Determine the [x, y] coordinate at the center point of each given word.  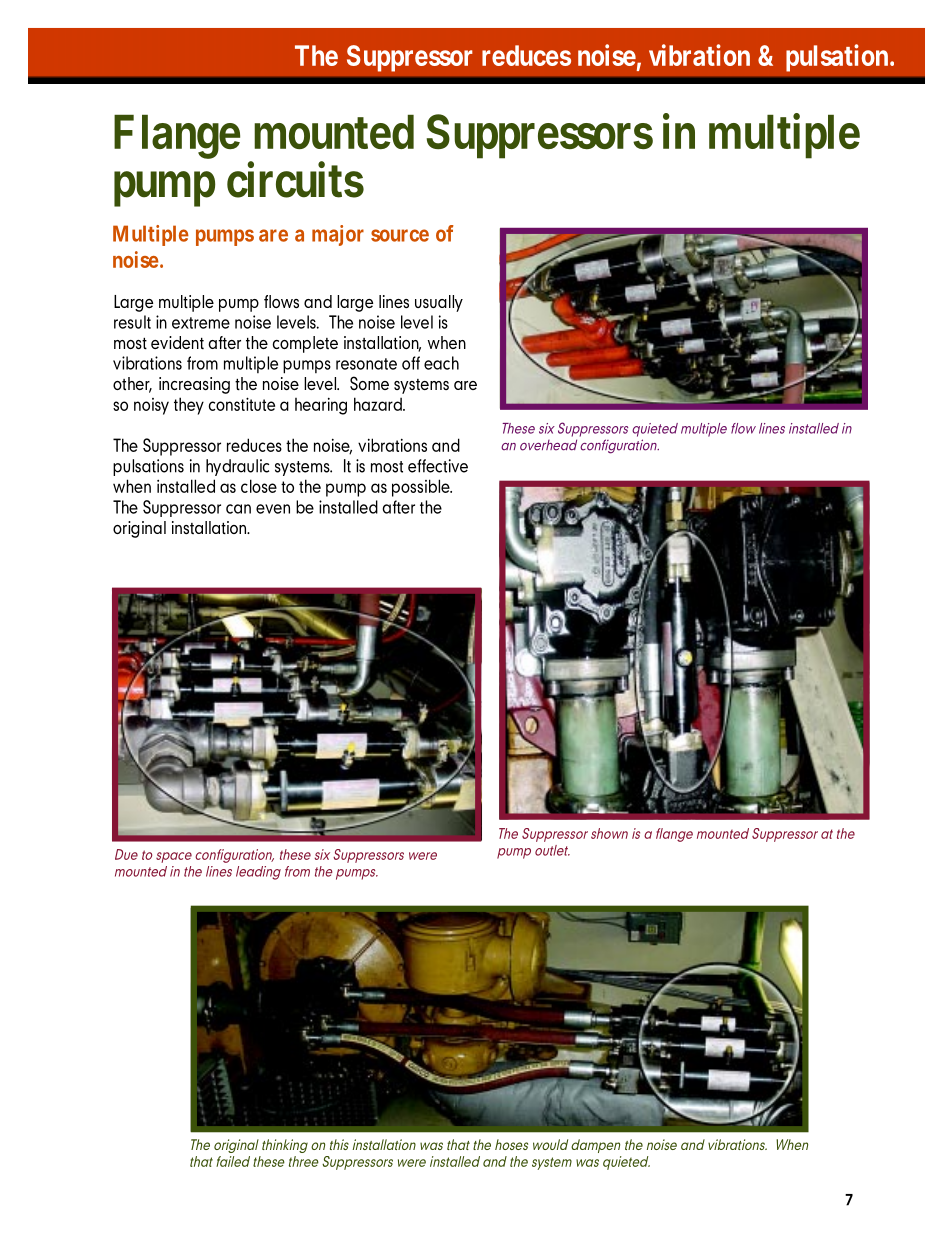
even [273, 509]
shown [609, 833]
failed [233, 1161]
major [338, 235]
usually [439, 303]
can [238, 509]
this [339, 1144]
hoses [511, 1144]
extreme [201, 323]
